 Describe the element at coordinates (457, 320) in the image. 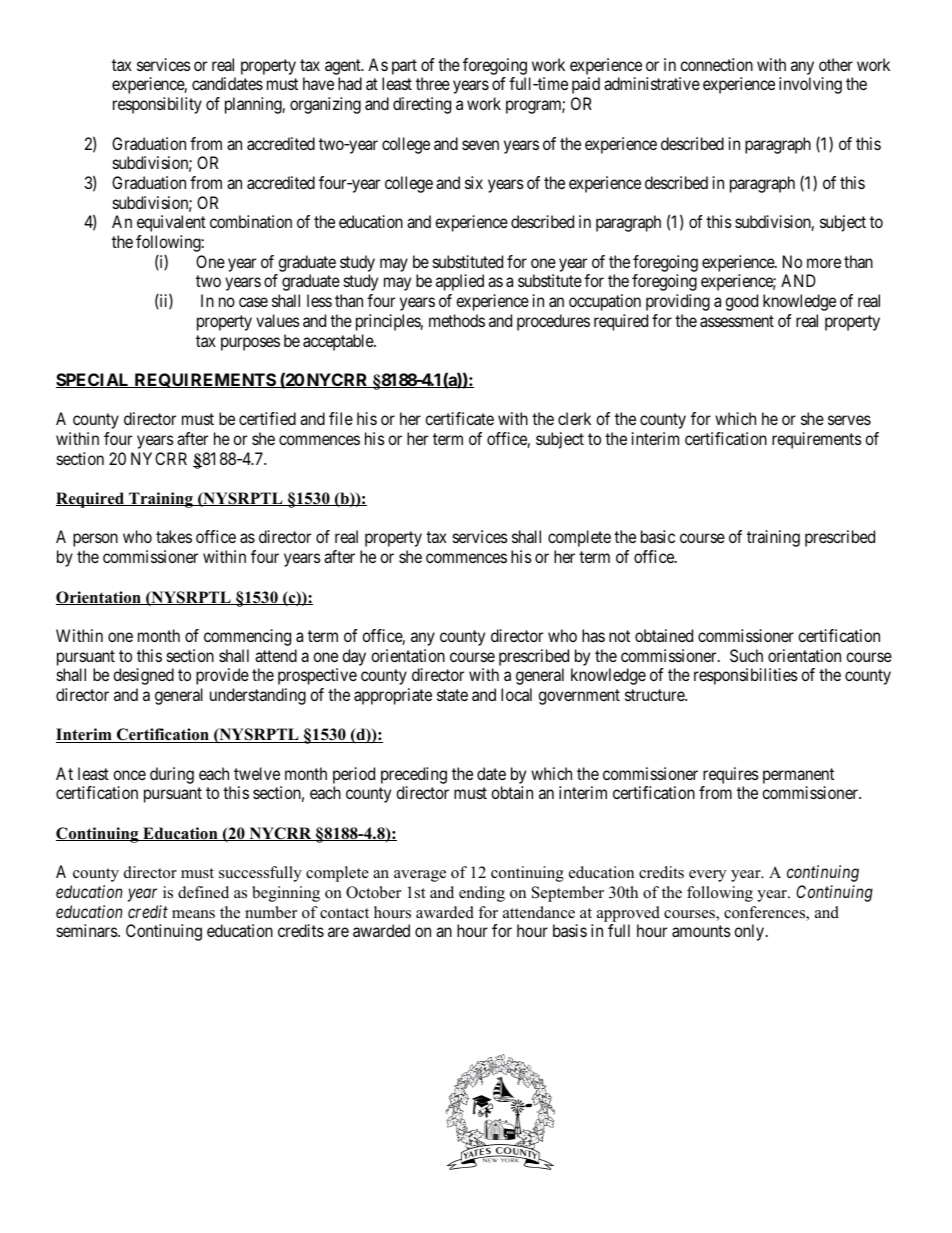

I see `methods` at that location.
